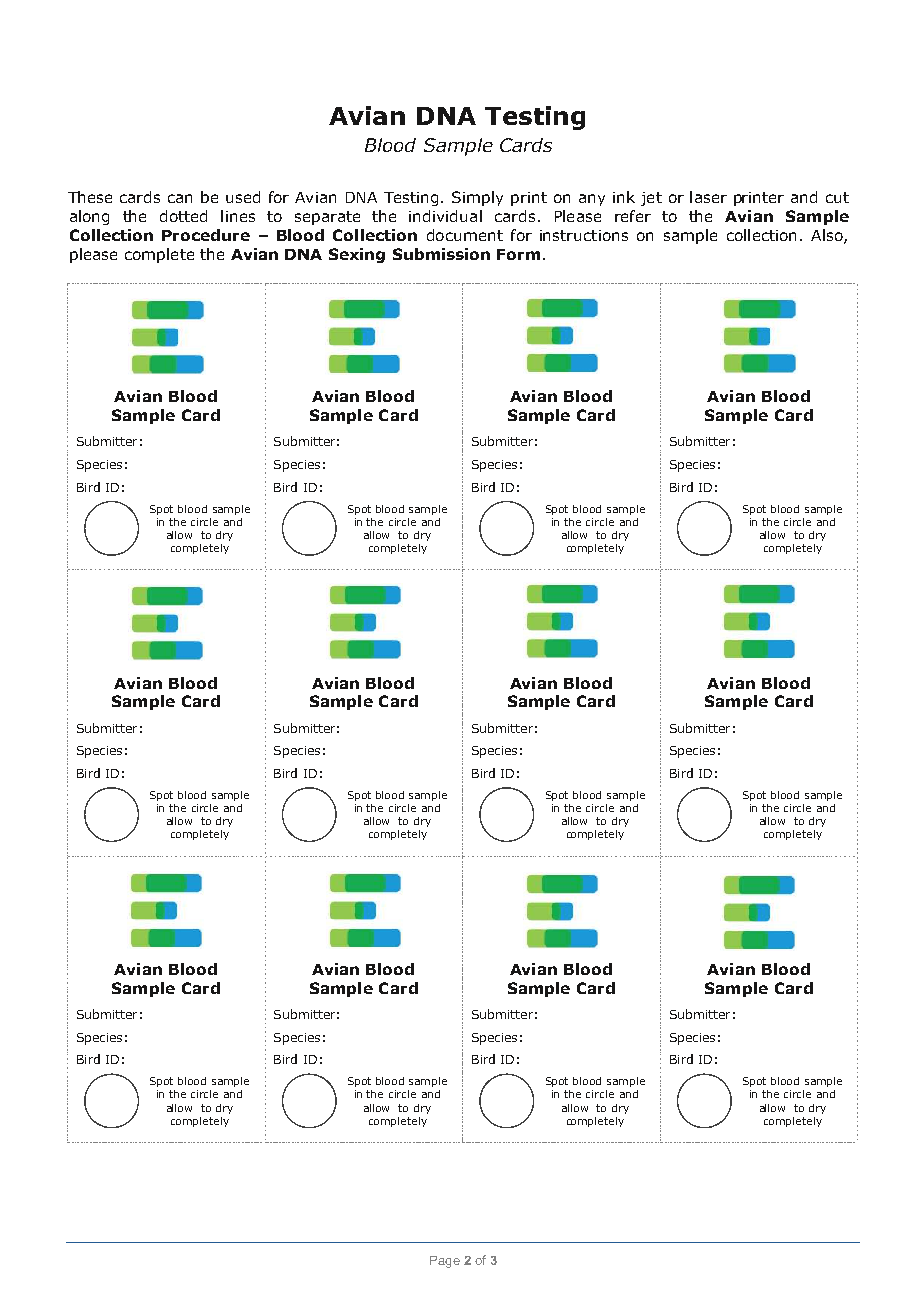 The height and width of the screenshot is (1308, 924). Describe the element at coordinates (708, 197) in the screenshot. I see `laser` at that location.
